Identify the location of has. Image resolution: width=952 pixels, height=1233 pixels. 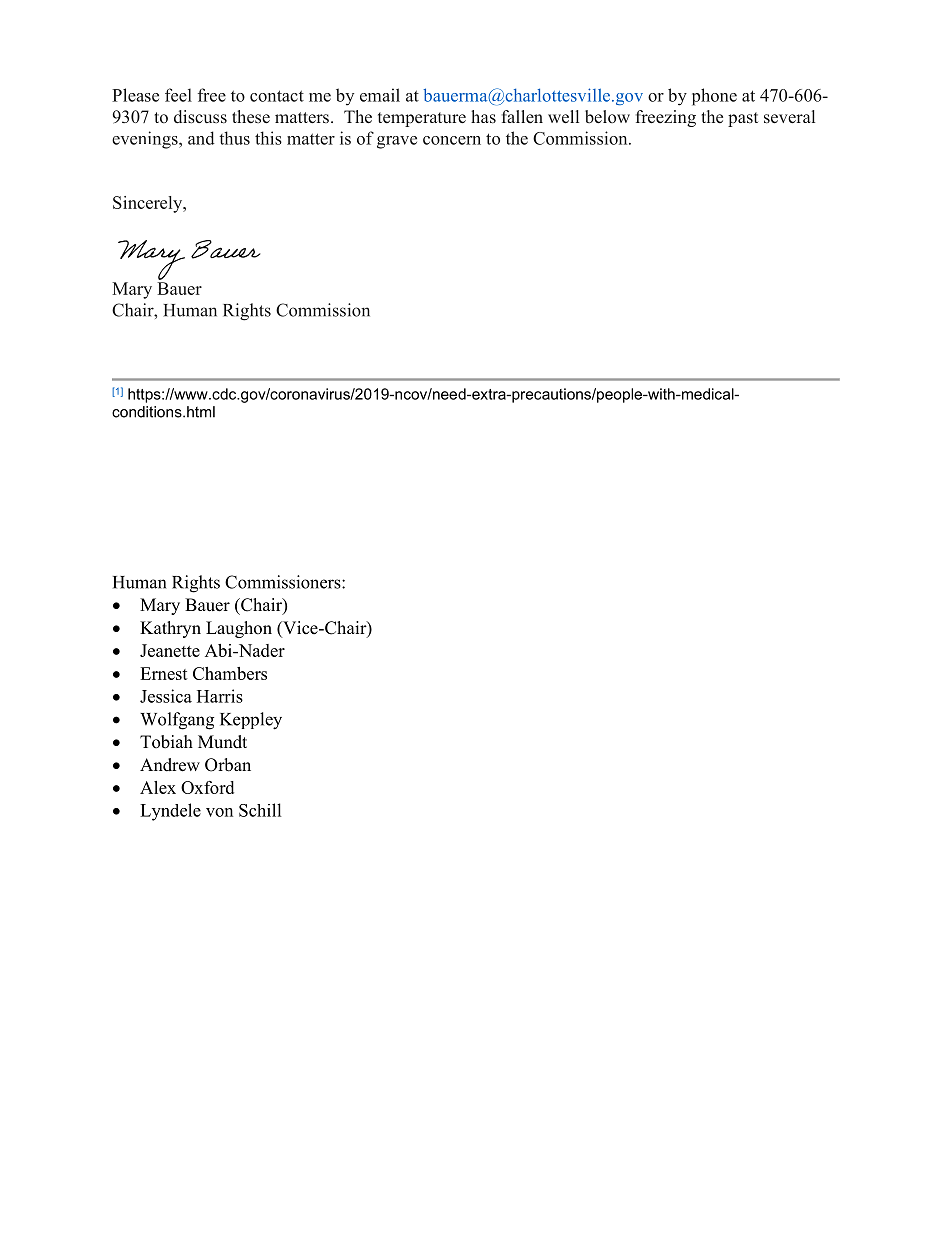
(483, 117).
